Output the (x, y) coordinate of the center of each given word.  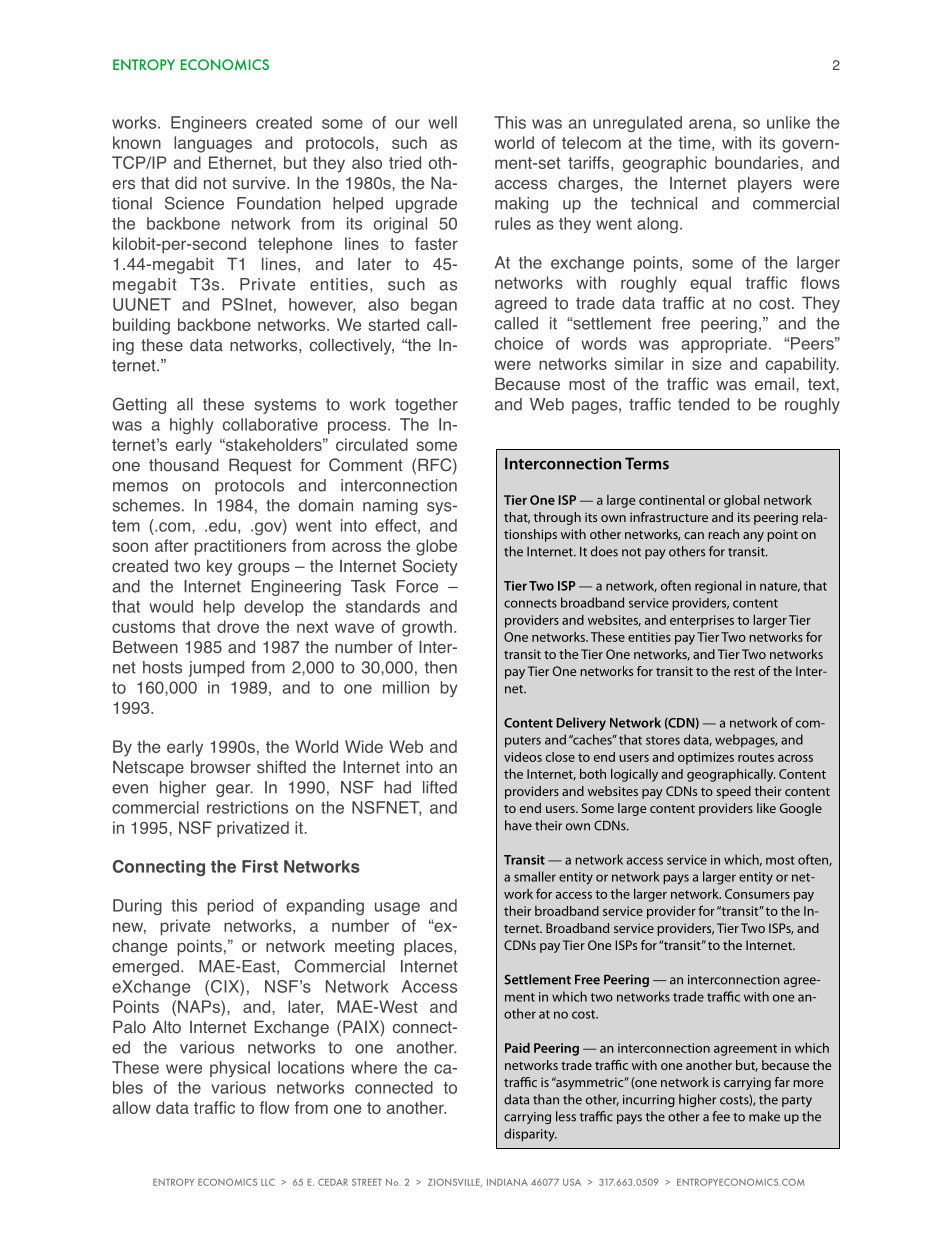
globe (436, 547)
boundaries (758, 162)
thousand (184, 465)
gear (234, 790)
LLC (268, 1182)
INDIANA (507, 1182)
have (518, 825)
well (442, 122)
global (742, 501)
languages (213, 144)
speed (733, 792)
